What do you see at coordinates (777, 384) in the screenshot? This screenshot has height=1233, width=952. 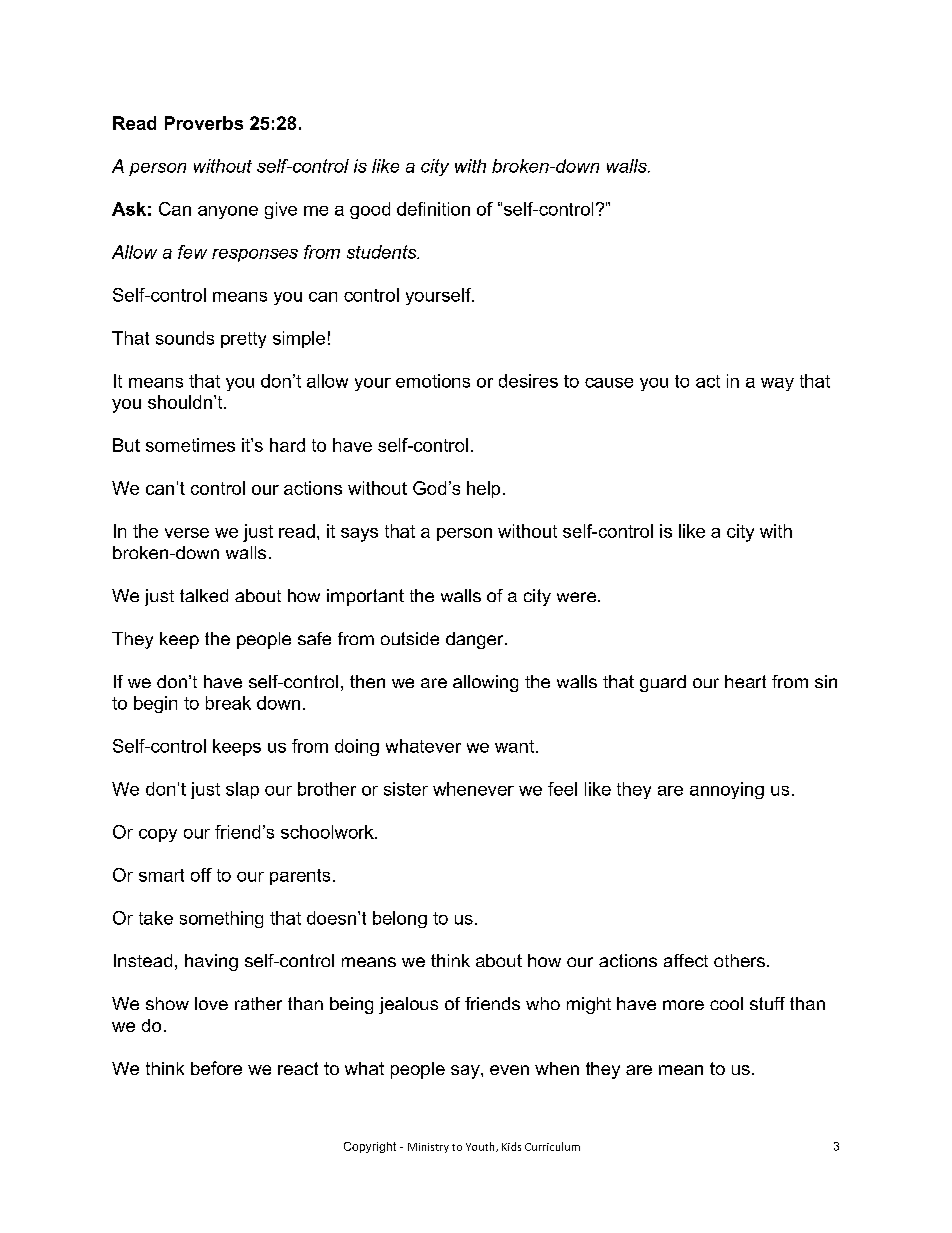 I see `way` at bounding box center [777, 384].
